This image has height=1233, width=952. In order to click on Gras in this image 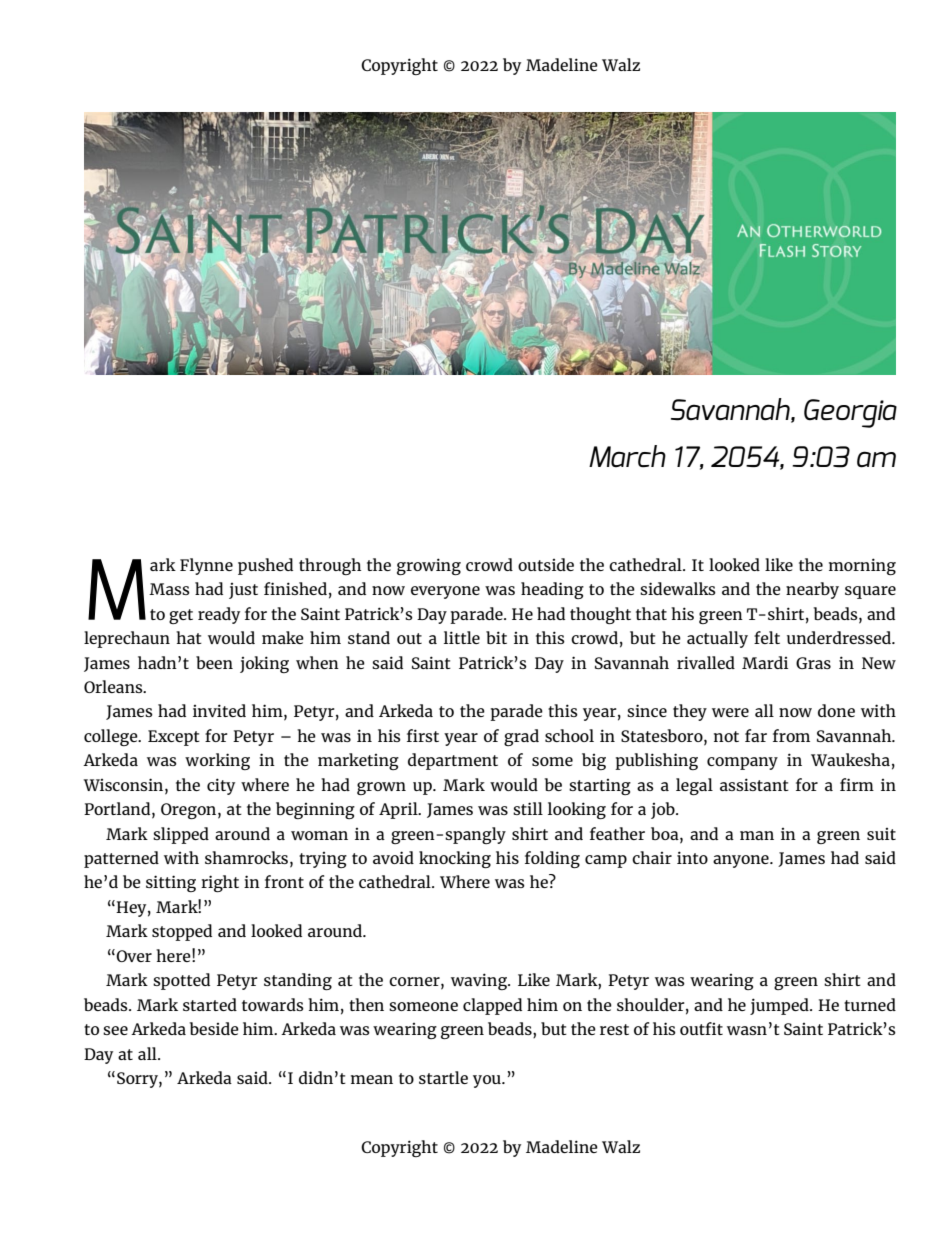, I will do `click(813, 663)`.
